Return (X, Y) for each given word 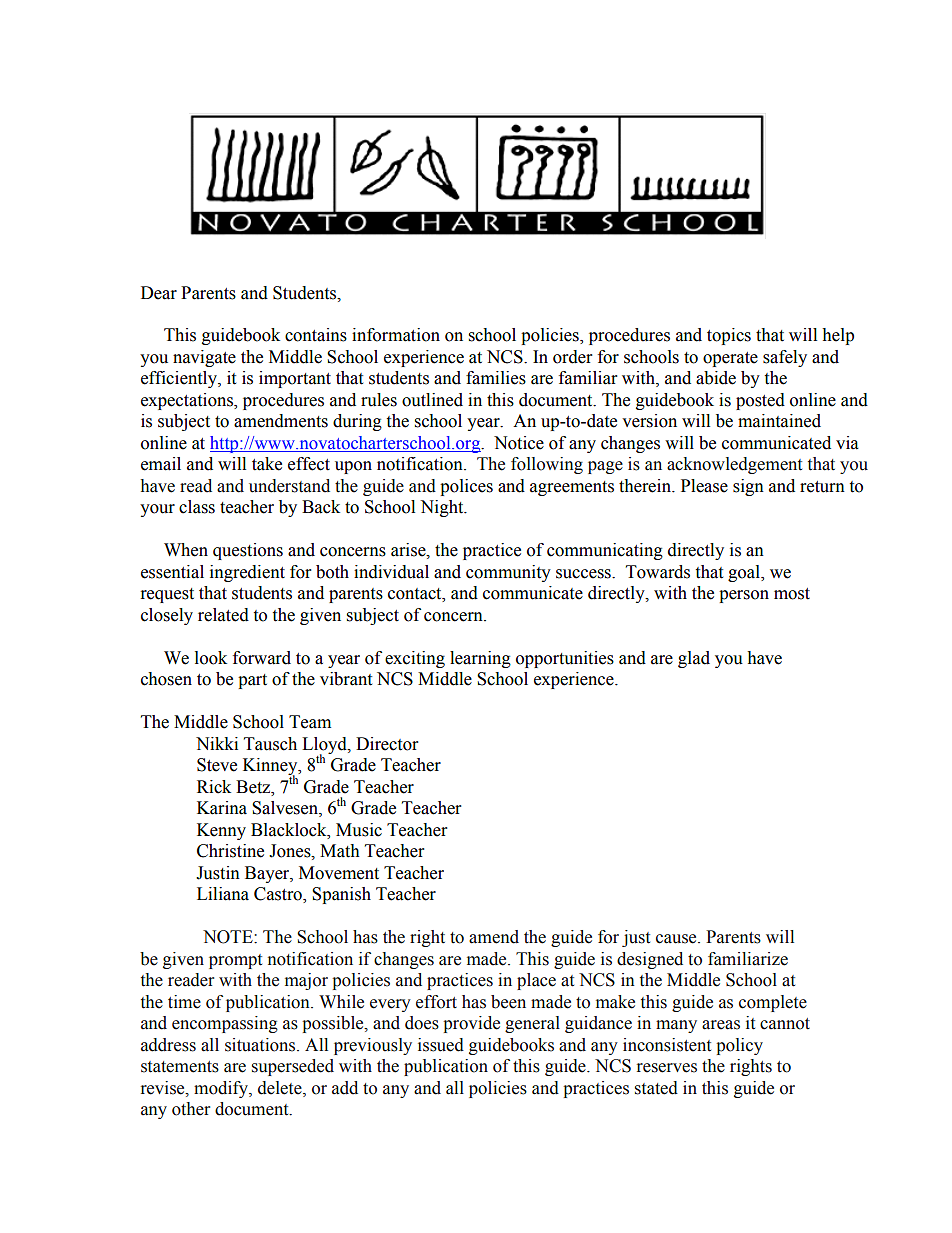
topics (729, 336)
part (252, 681)
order (572, 357)
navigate (204, 358)
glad (694, 659)
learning (480, 659)
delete (281, 1088)
